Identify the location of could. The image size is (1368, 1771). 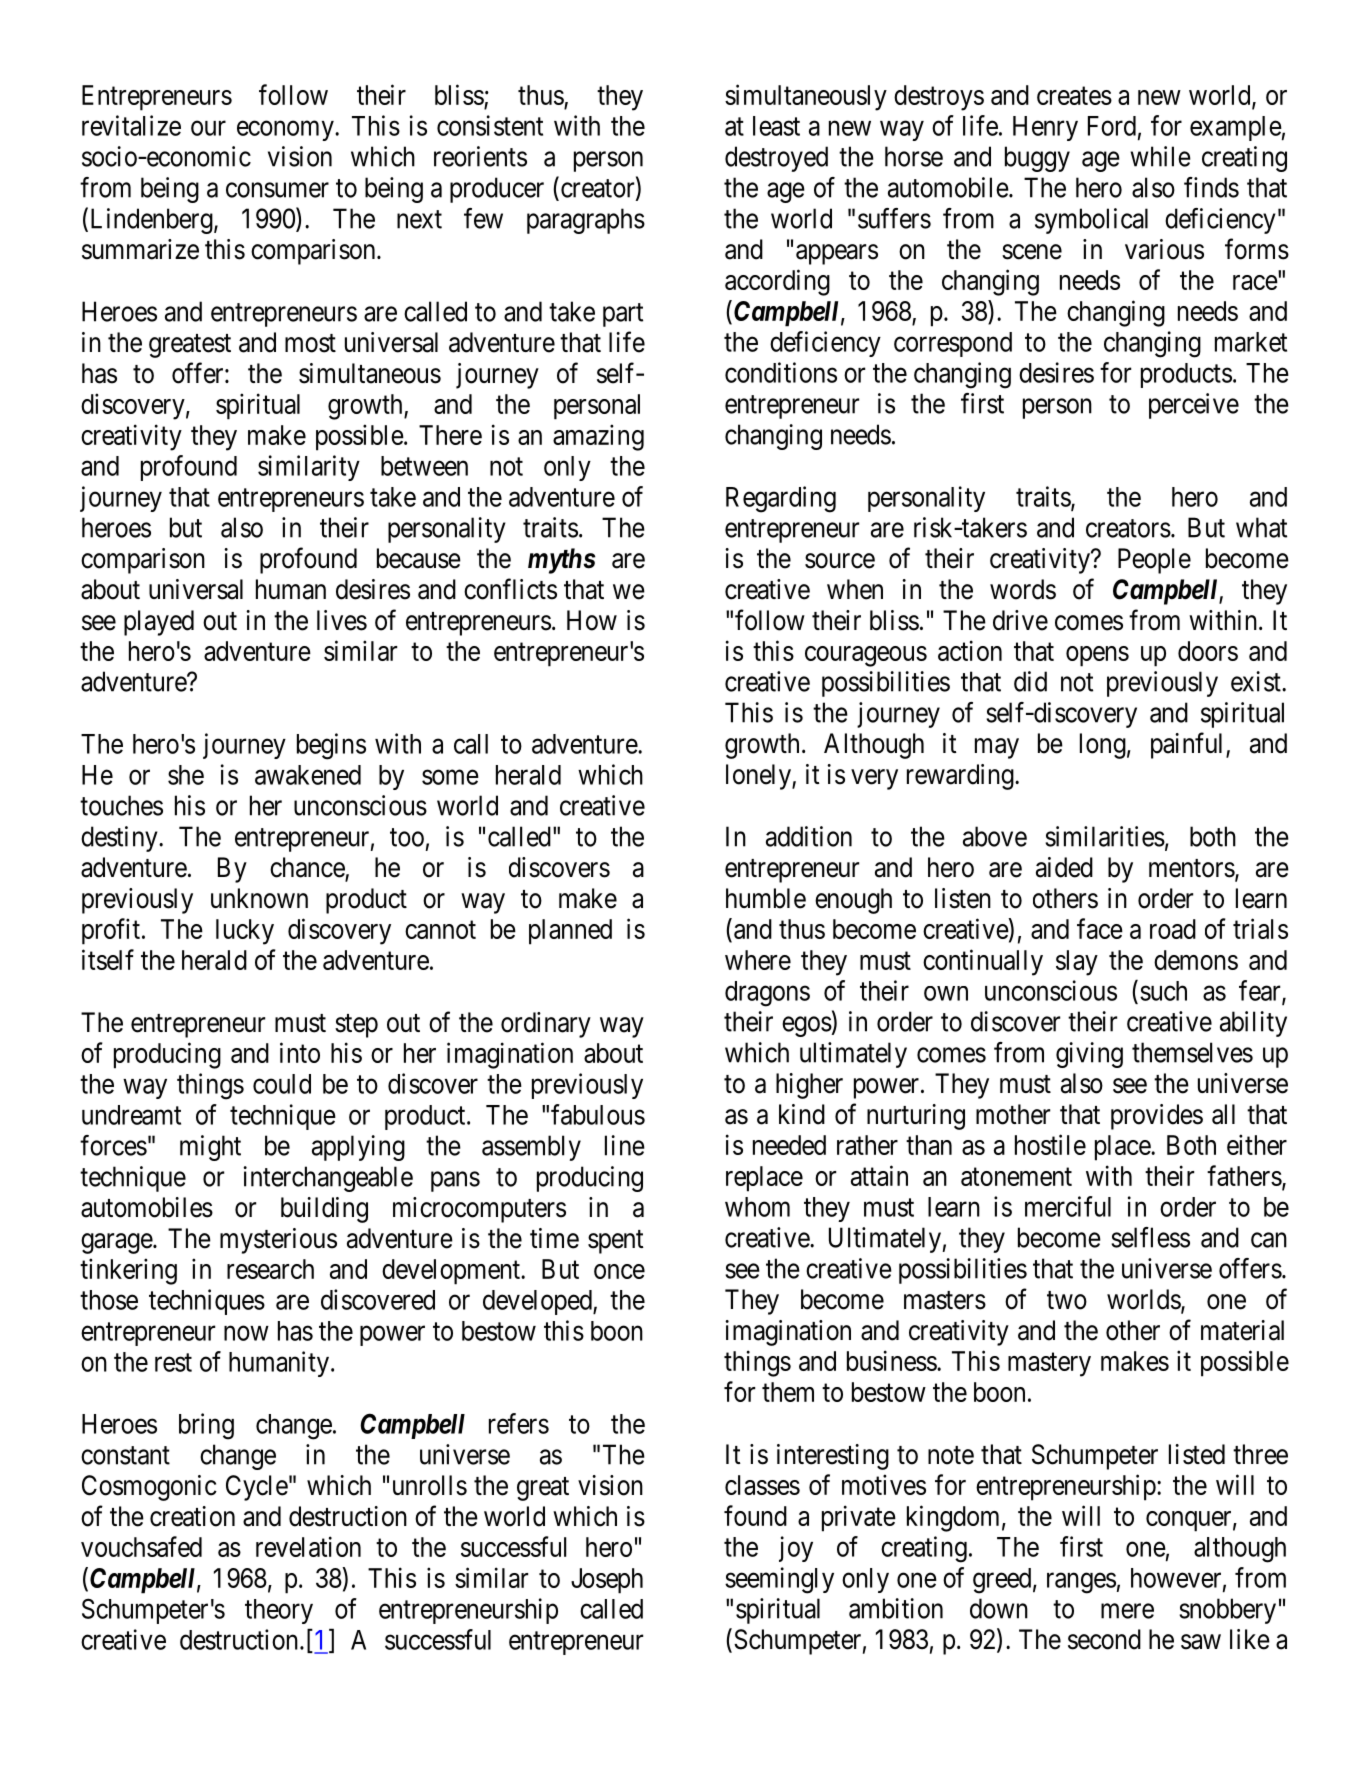
(282, 1084).
